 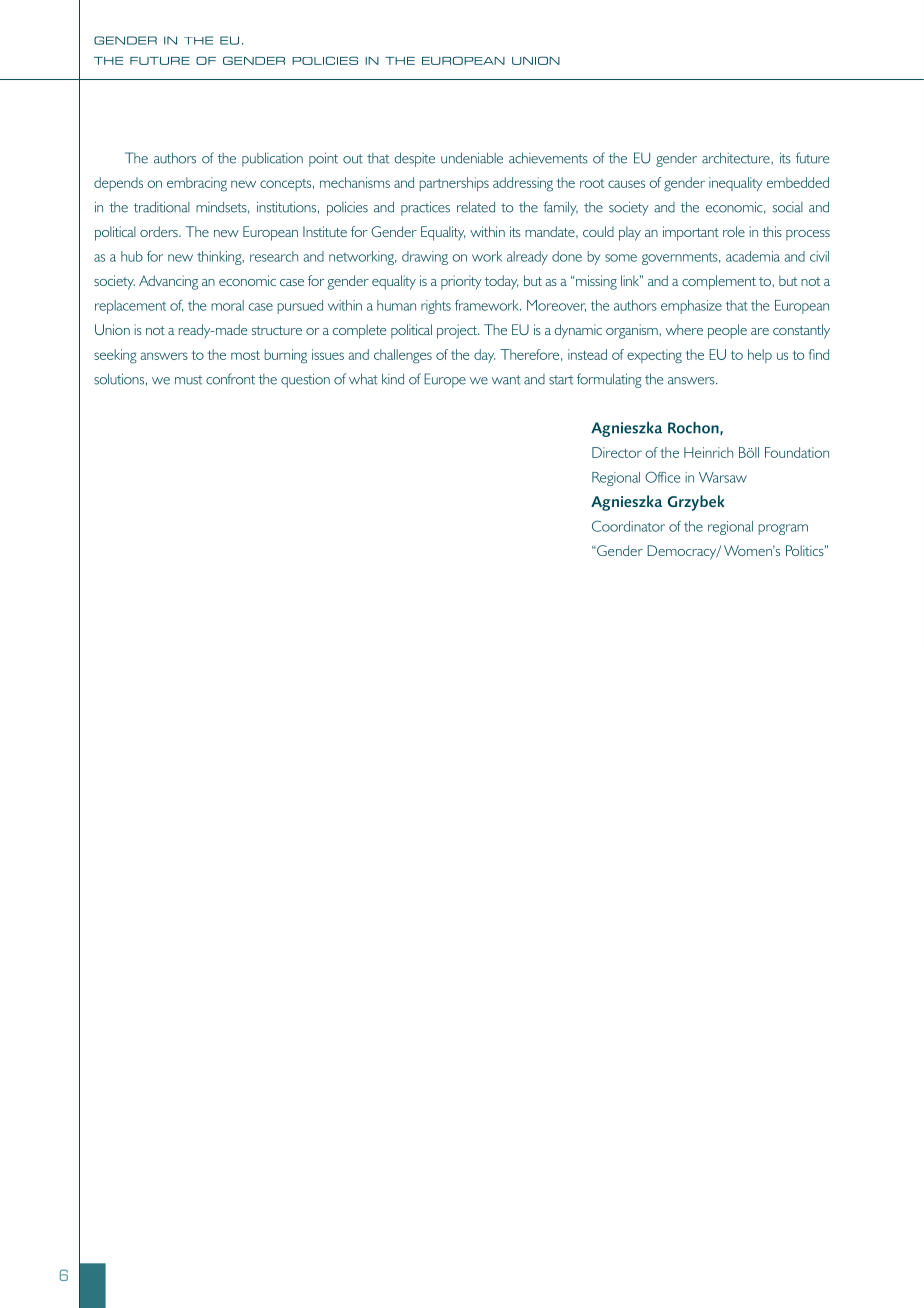 What do you see at coordinates (472, 158) in the document?
I see `undeniable` at bounding box center [472, 158].
